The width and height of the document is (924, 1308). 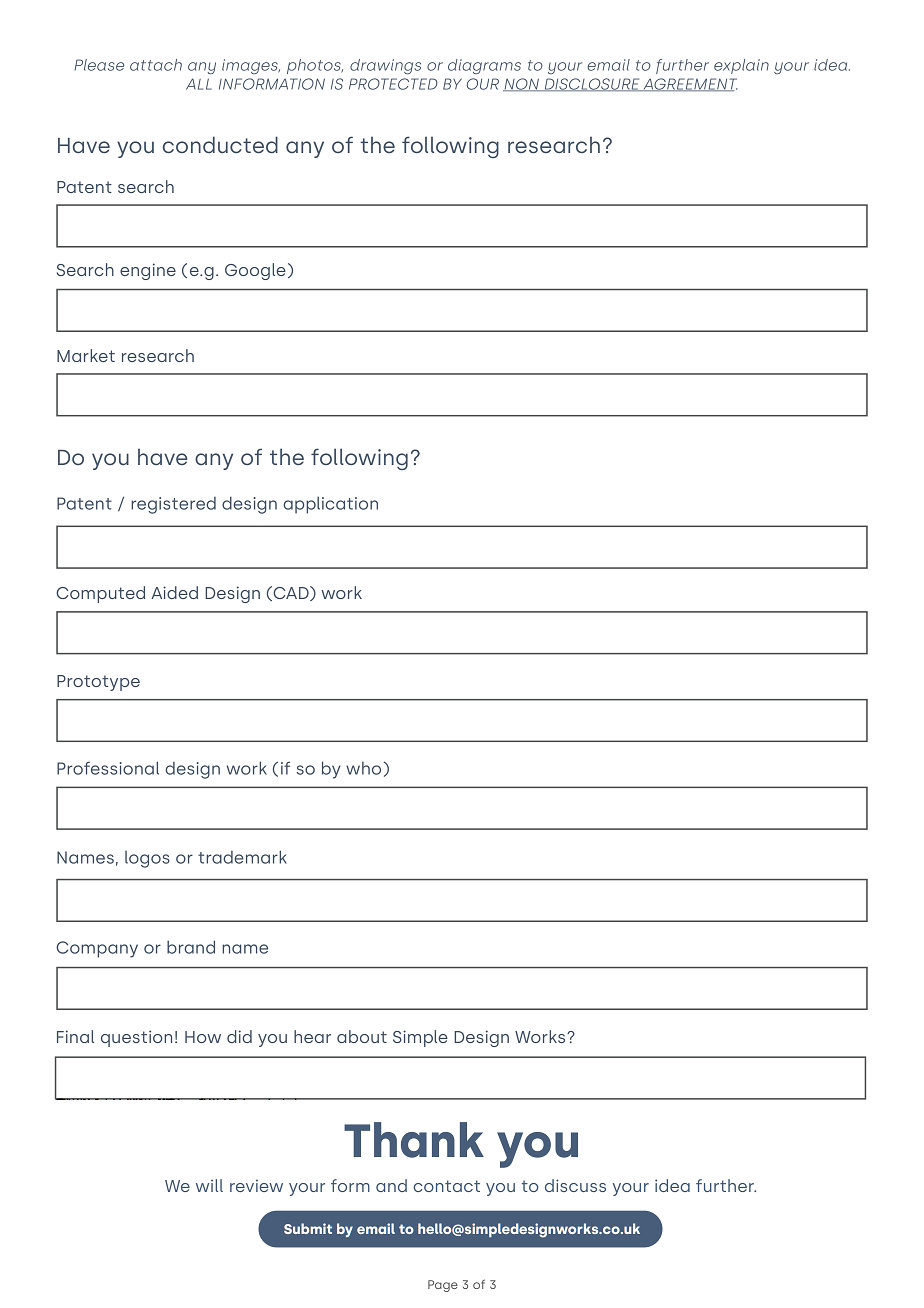 I want to click on application, so click(x=330, y=505).
